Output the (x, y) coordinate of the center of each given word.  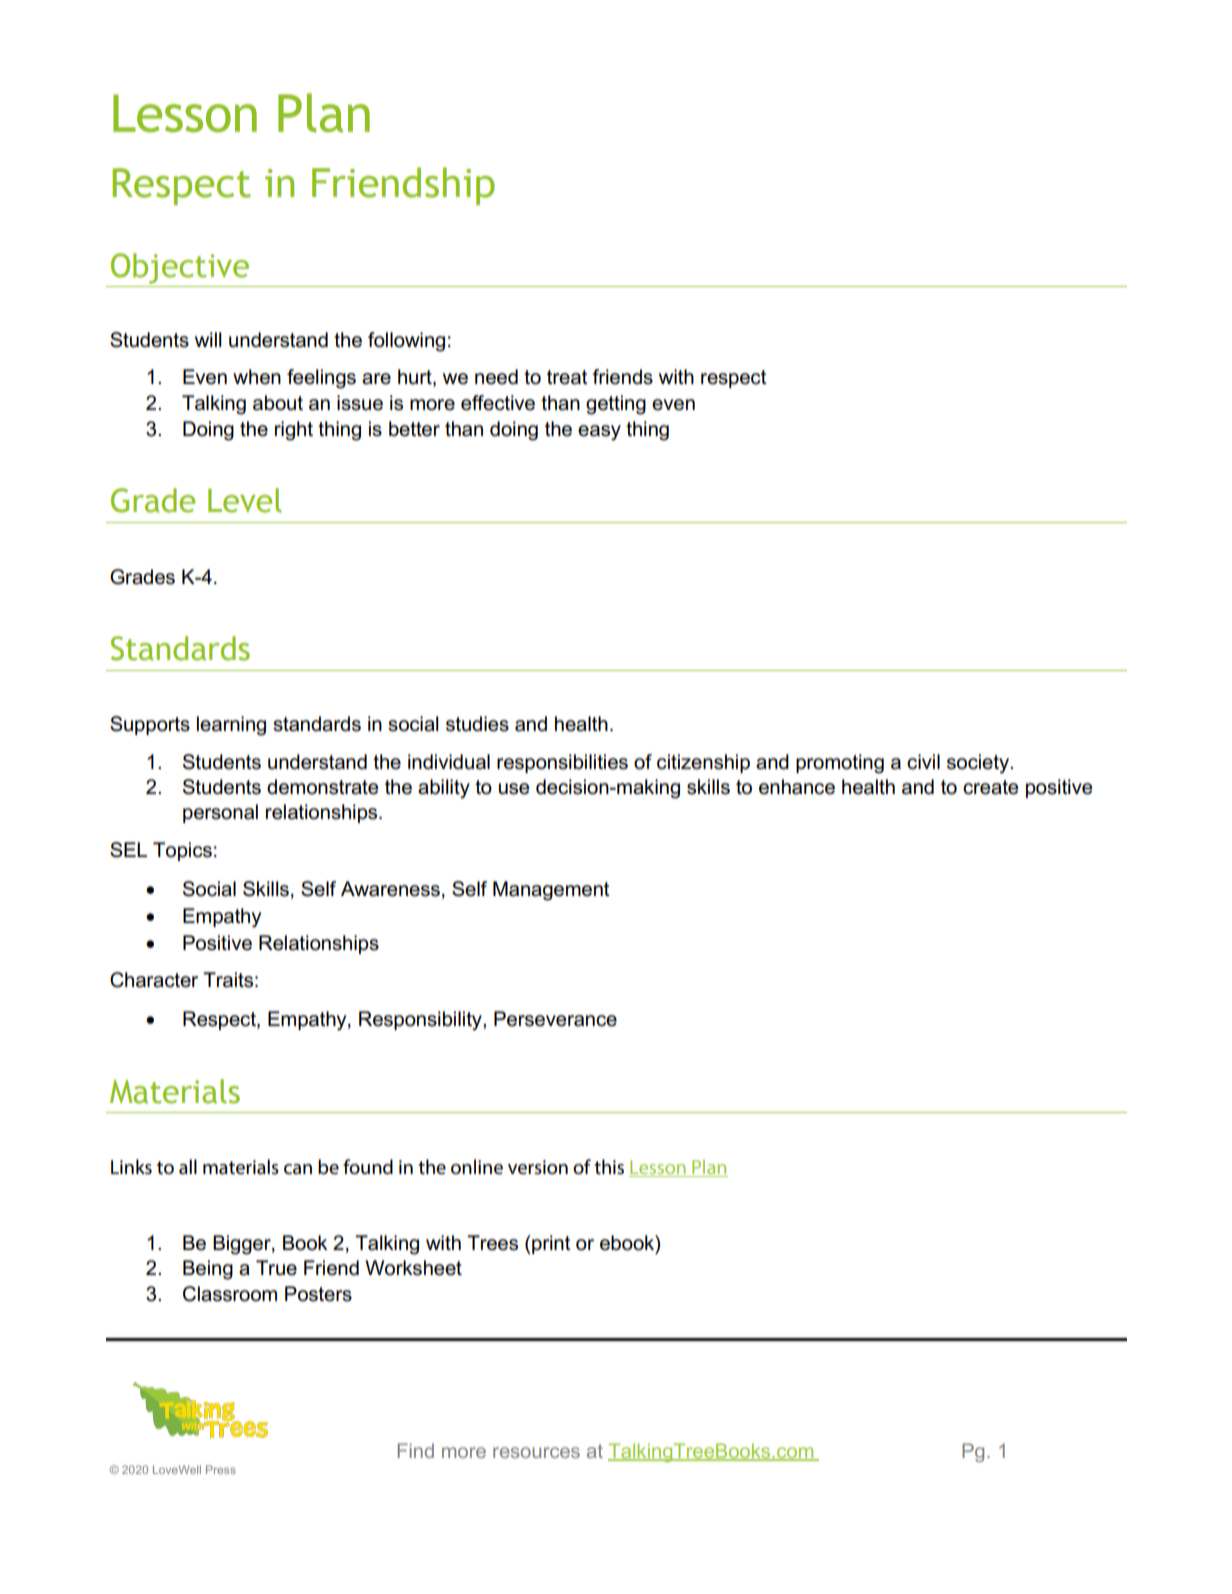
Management (551, 891)
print (551, 1244)
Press (221, 1469)
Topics (182, 851)
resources (536, 1452)
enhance (797, 787)
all (188, 1167)
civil (923, 762)
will (208, 339)
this (609, 1167)
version (538, 1167)
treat (567, 377)
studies (477, 724)
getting (616, 405)
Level (245, 500)
